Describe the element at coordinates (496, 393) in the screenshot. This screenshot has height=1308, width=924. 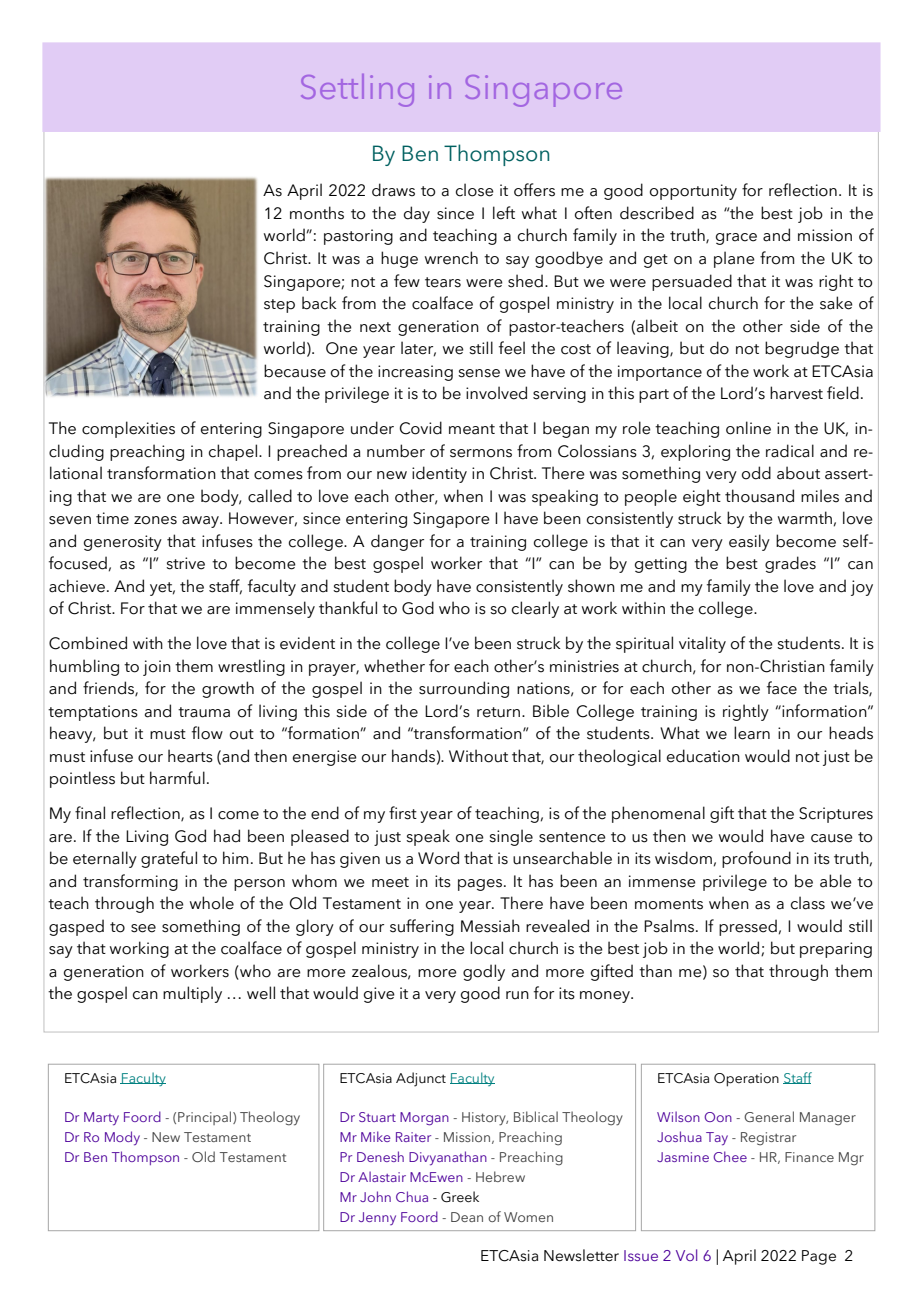
I see `involved` at that location.
